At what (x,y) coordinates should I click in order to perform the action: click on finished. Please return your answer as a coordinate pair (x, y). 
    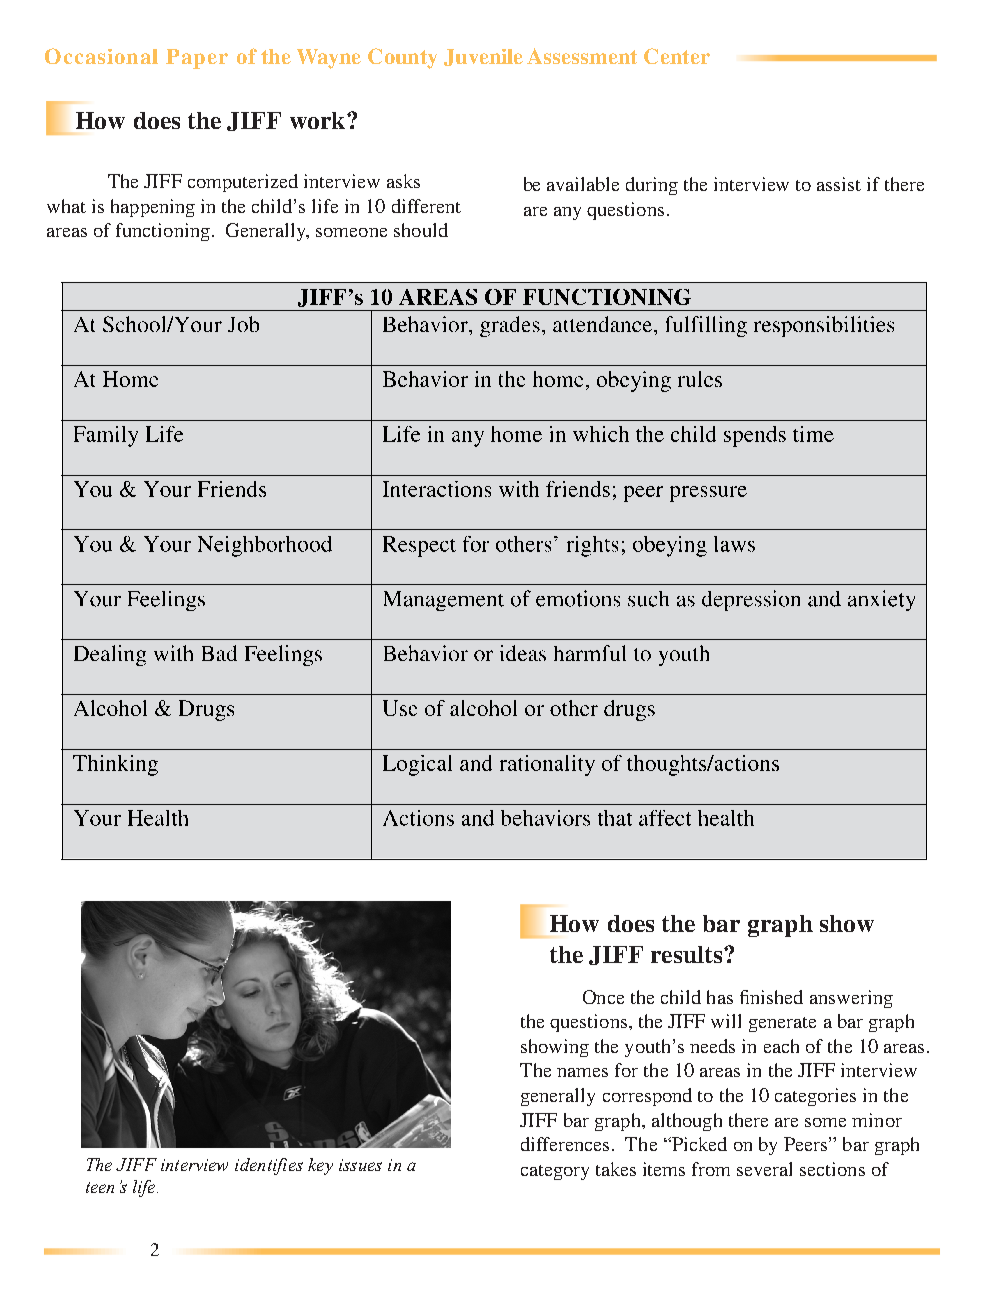
    Looking at the image, I should click on (771, 997).
